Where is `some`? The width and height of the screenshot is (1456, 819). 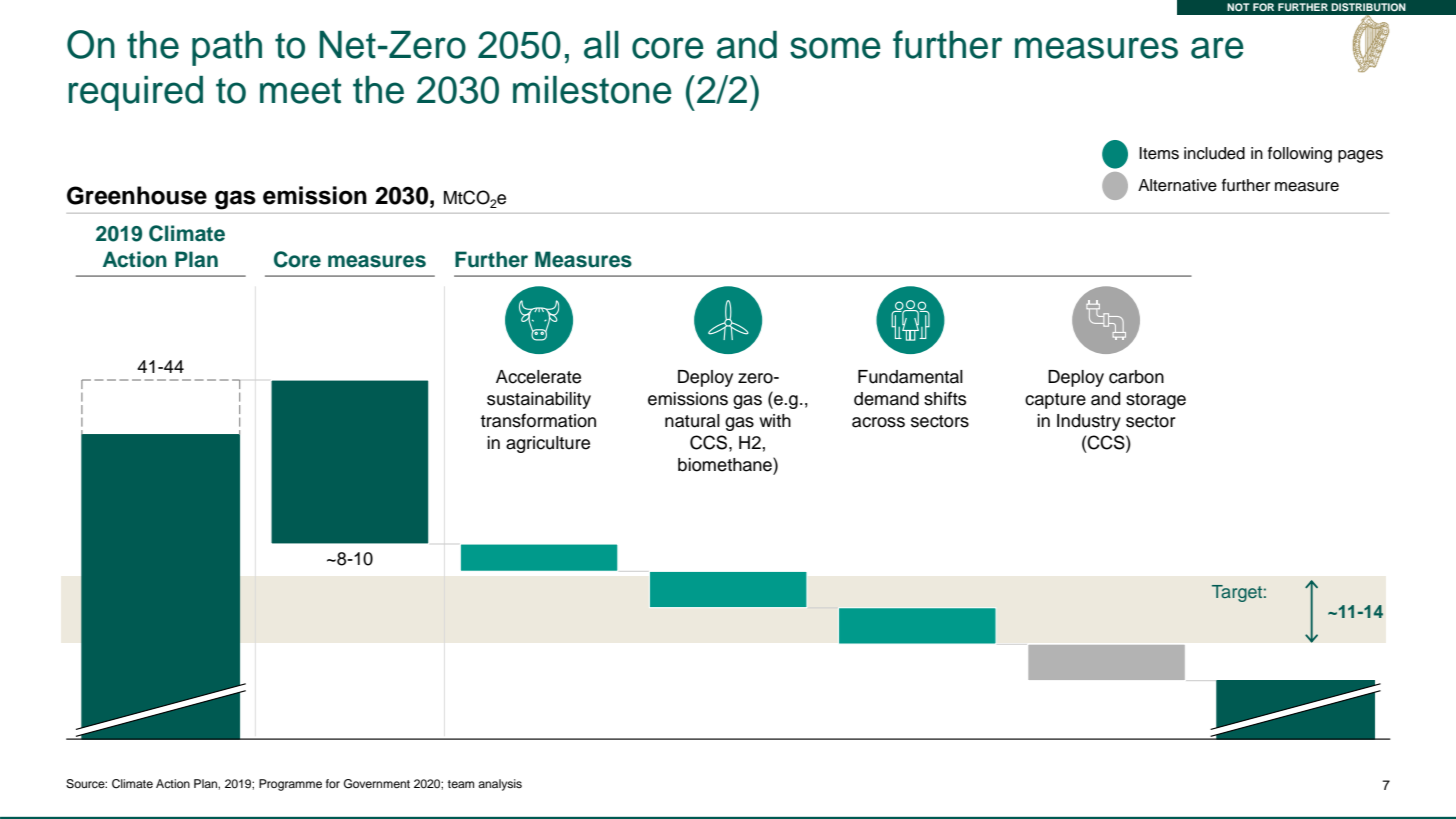 some is located at coordinates (835, 48).
